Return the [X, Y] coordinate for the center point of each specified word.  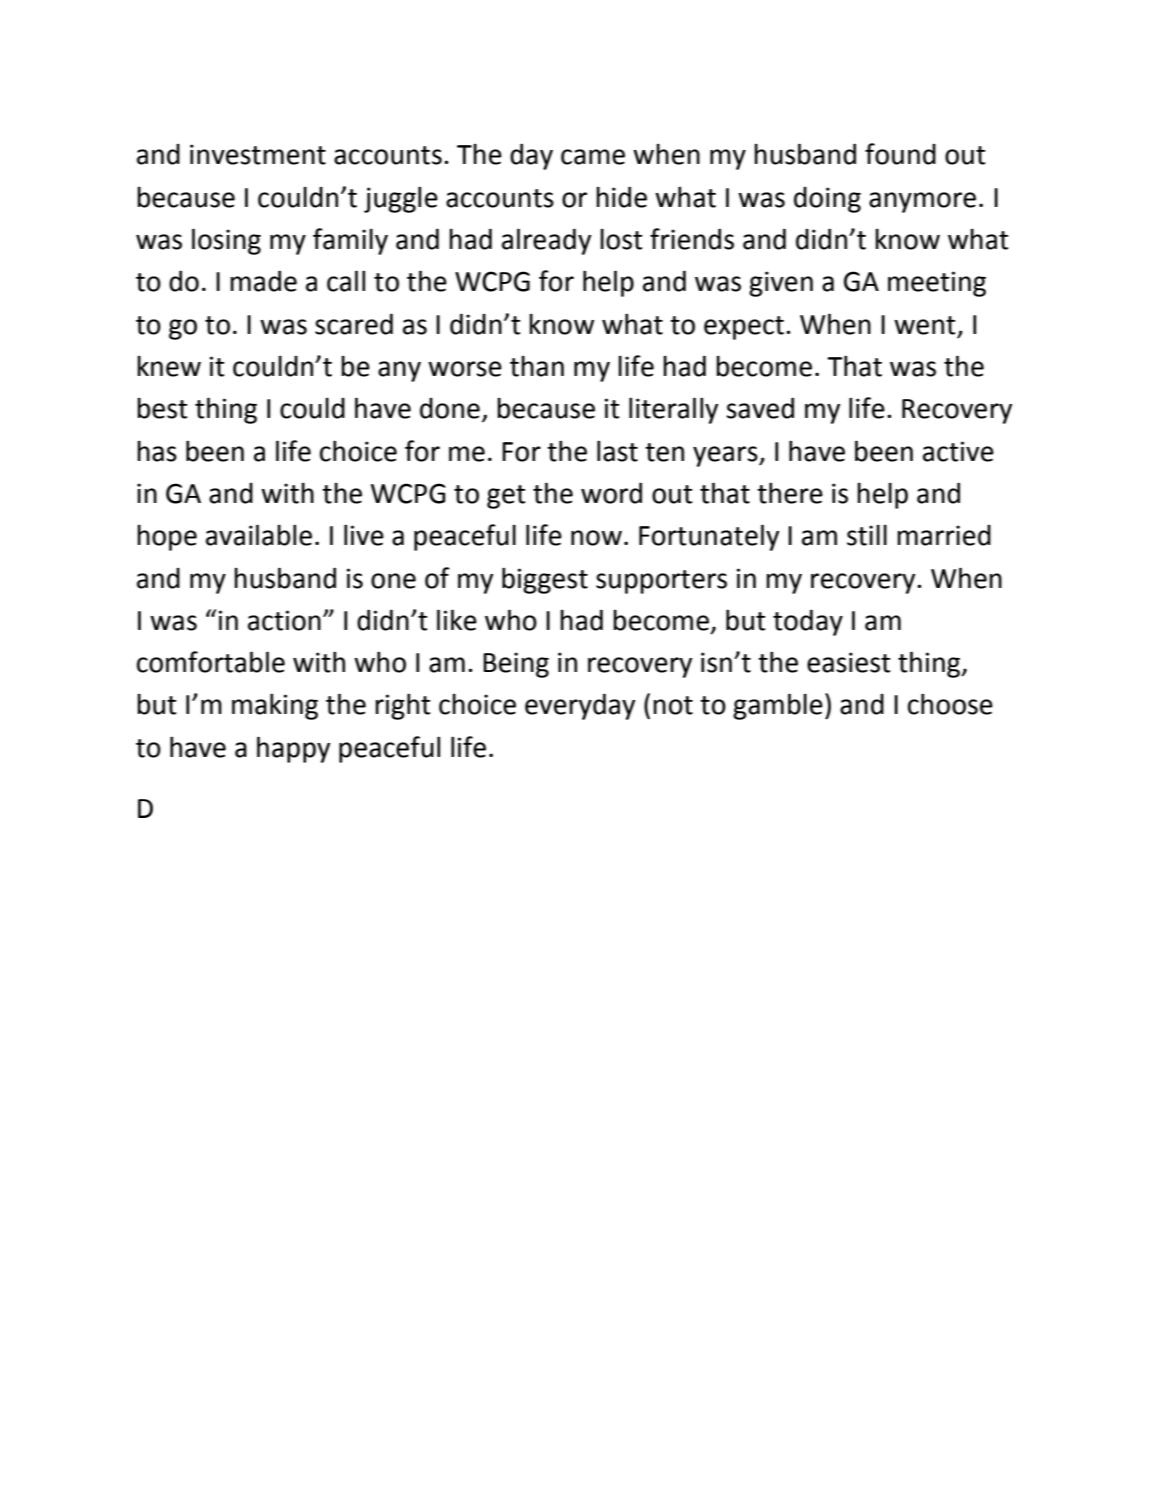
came [593, 157]
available [259, 535]
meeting [937, 284]
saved [760, 408]
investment [258, 154]
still [867, 535]
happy [293, 749]
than [537, 366]
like [457, 620]
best [162, 408]
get [506, 497]
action [284, 620]
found [900, 154]
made [263, 281]
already [546, 241]
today [808, 622]
